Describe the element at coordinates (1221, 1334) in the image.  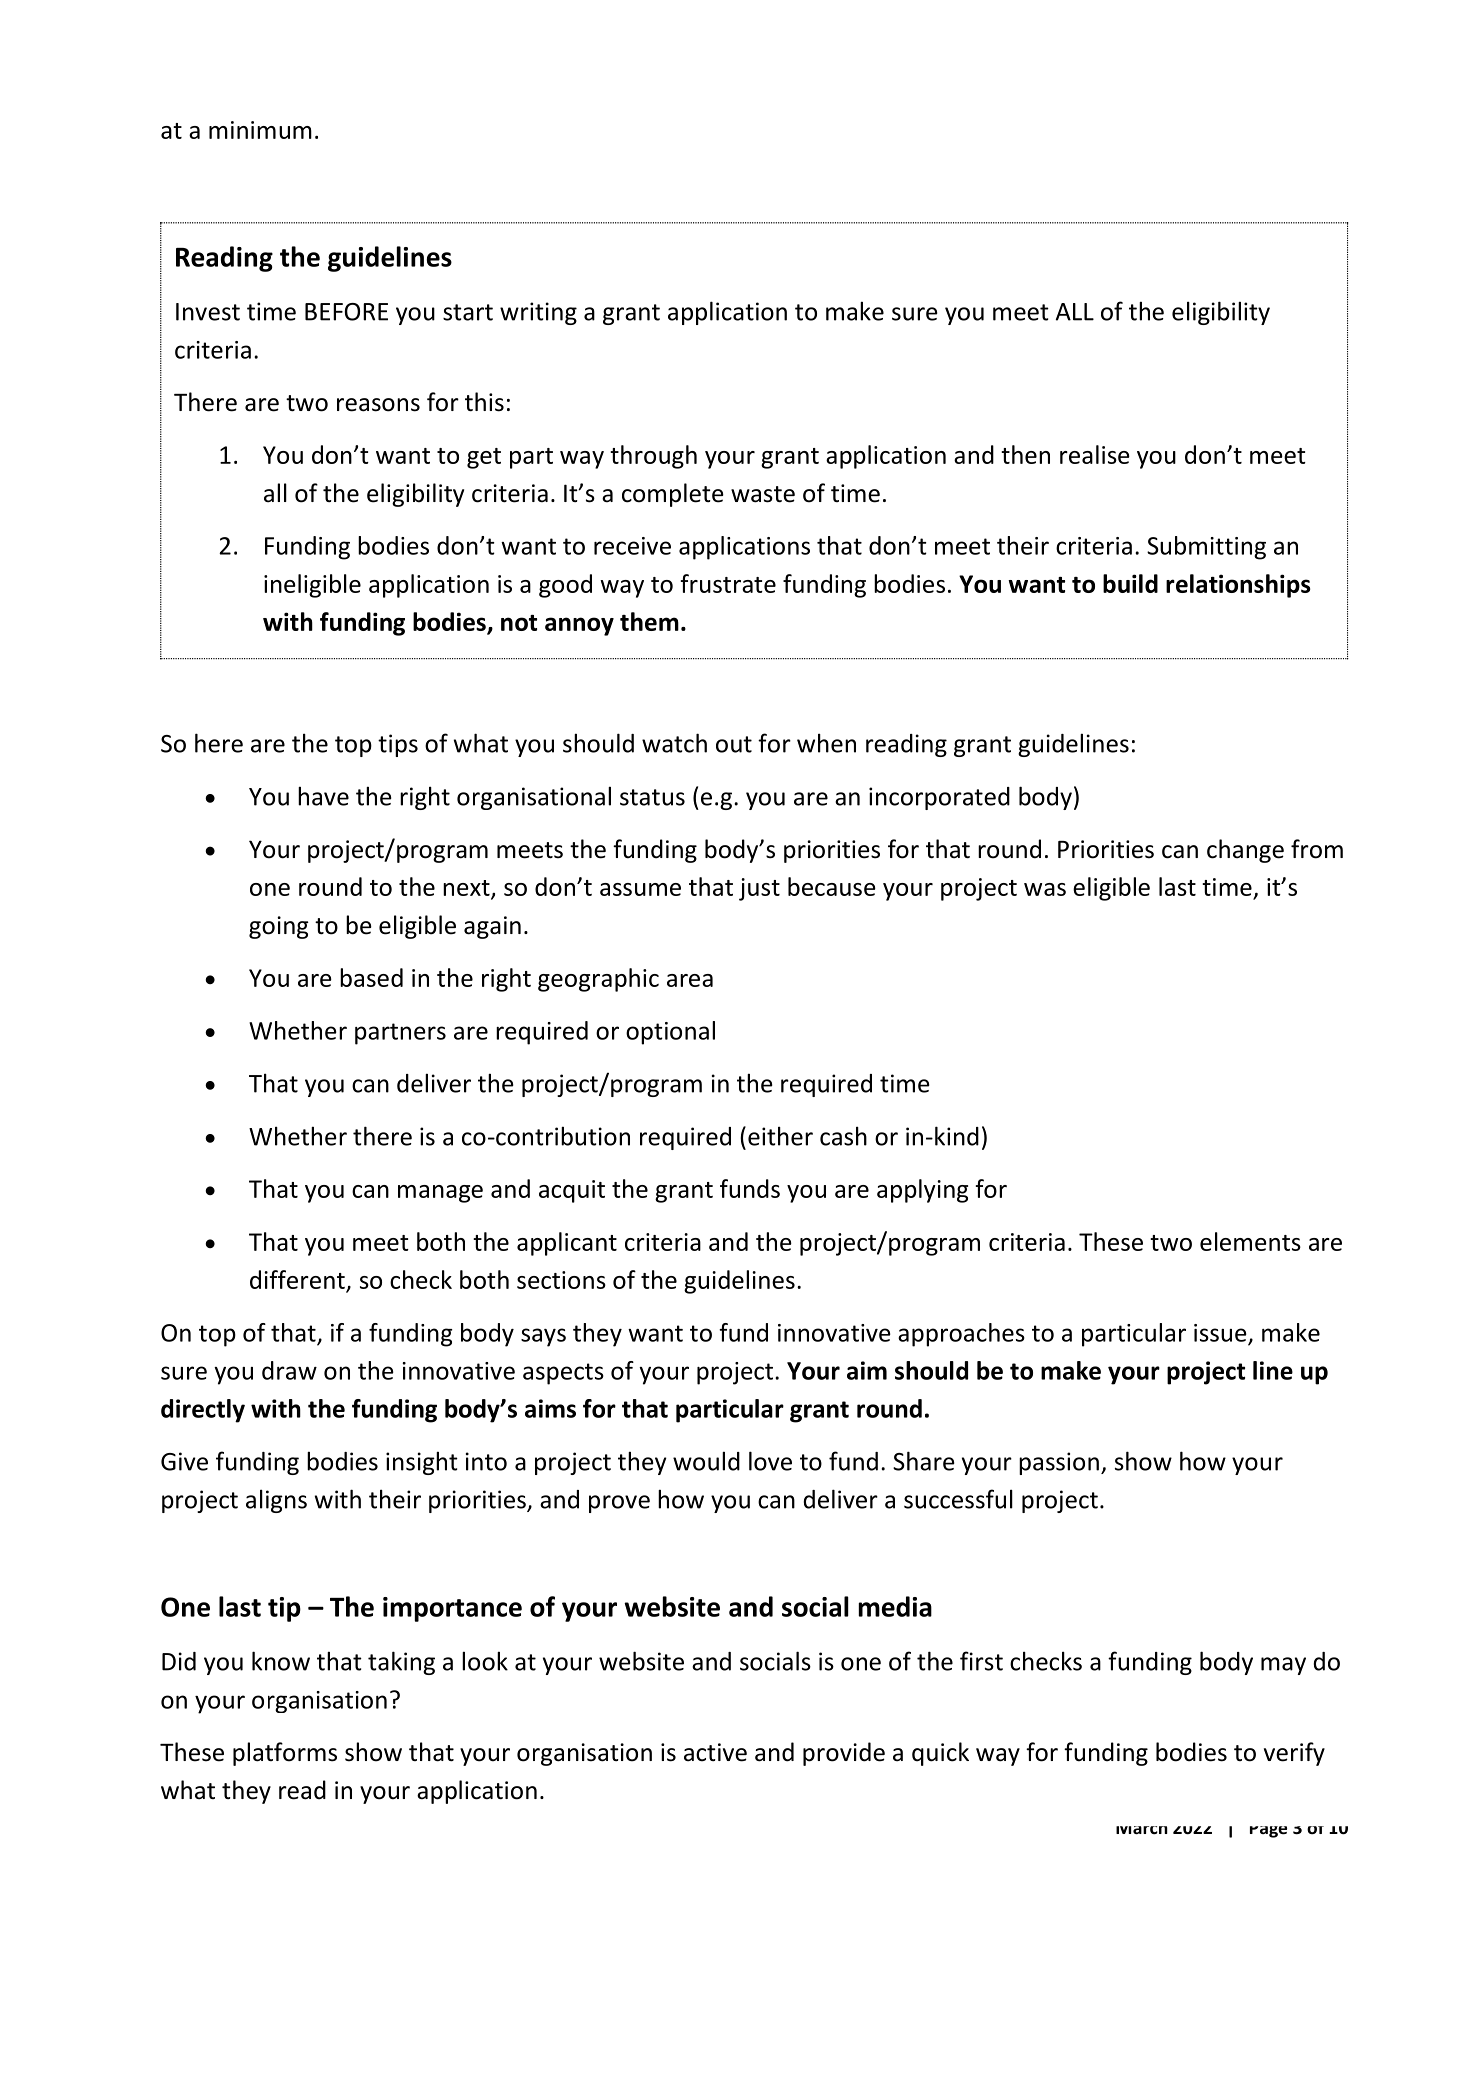
I see `issue` at that location.
